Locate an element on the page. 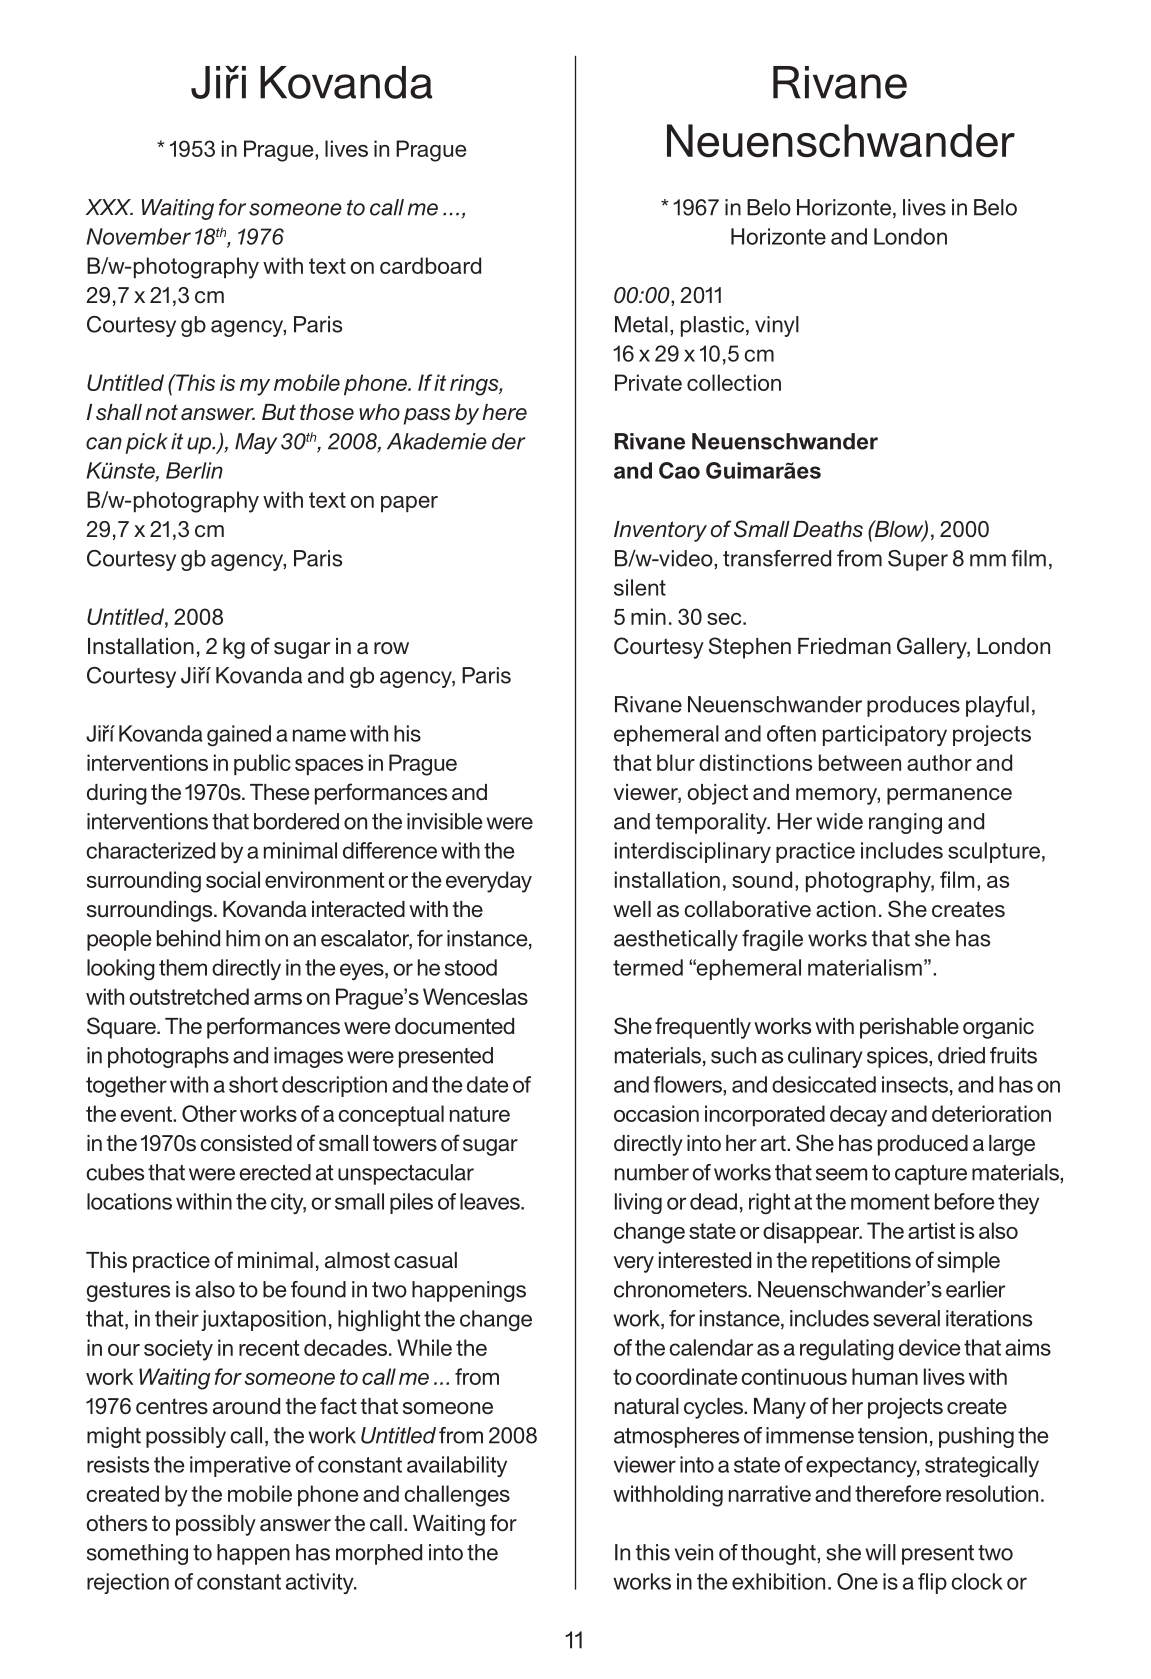 The width and height of the image is (1151, 1679). erected is located at coordinates (275, 1172).
